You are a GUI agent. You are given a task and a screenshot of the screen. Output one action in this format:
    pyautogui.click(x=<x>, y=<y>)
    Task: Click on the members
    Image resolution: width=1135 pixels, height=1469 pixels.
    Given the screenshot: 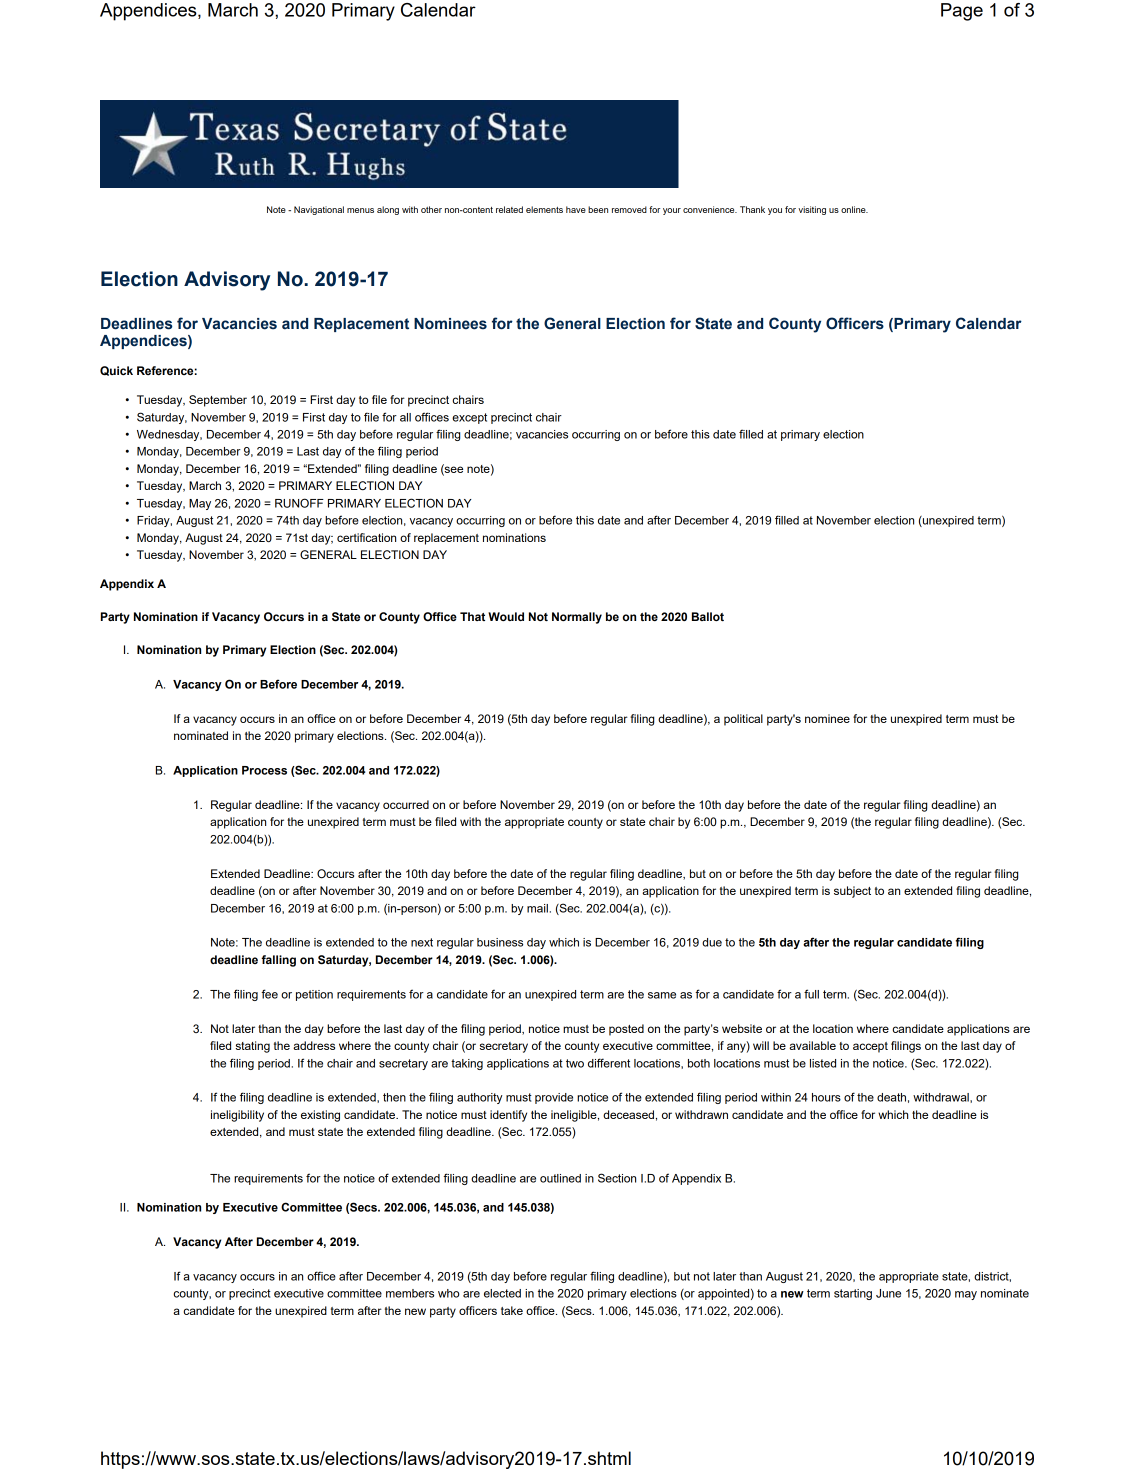 What is the action you would take?
    pyautogui.click(x=410, y=1293)
